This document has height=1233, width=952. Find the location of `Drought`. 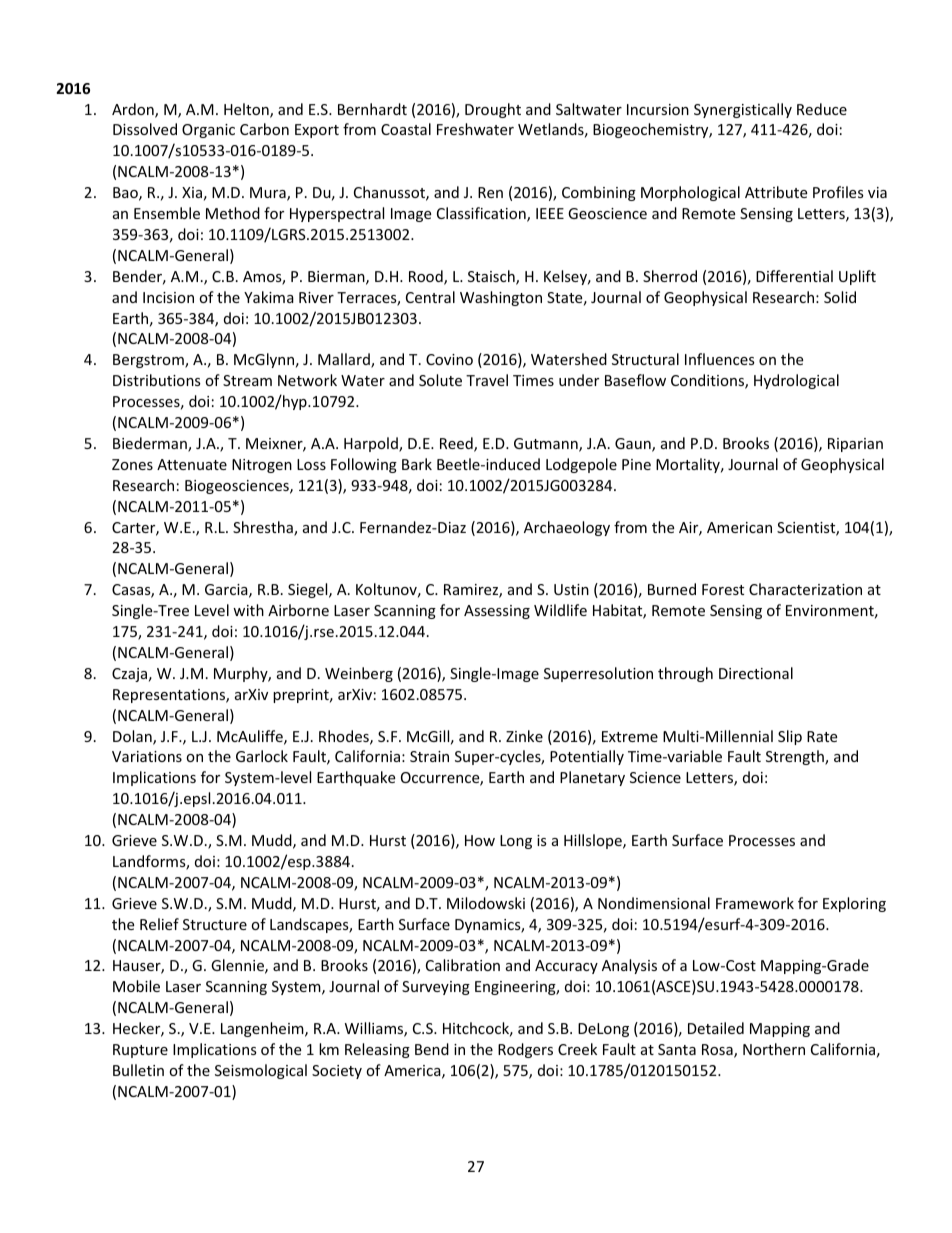

Drought is located at coordinates (493, 110).
